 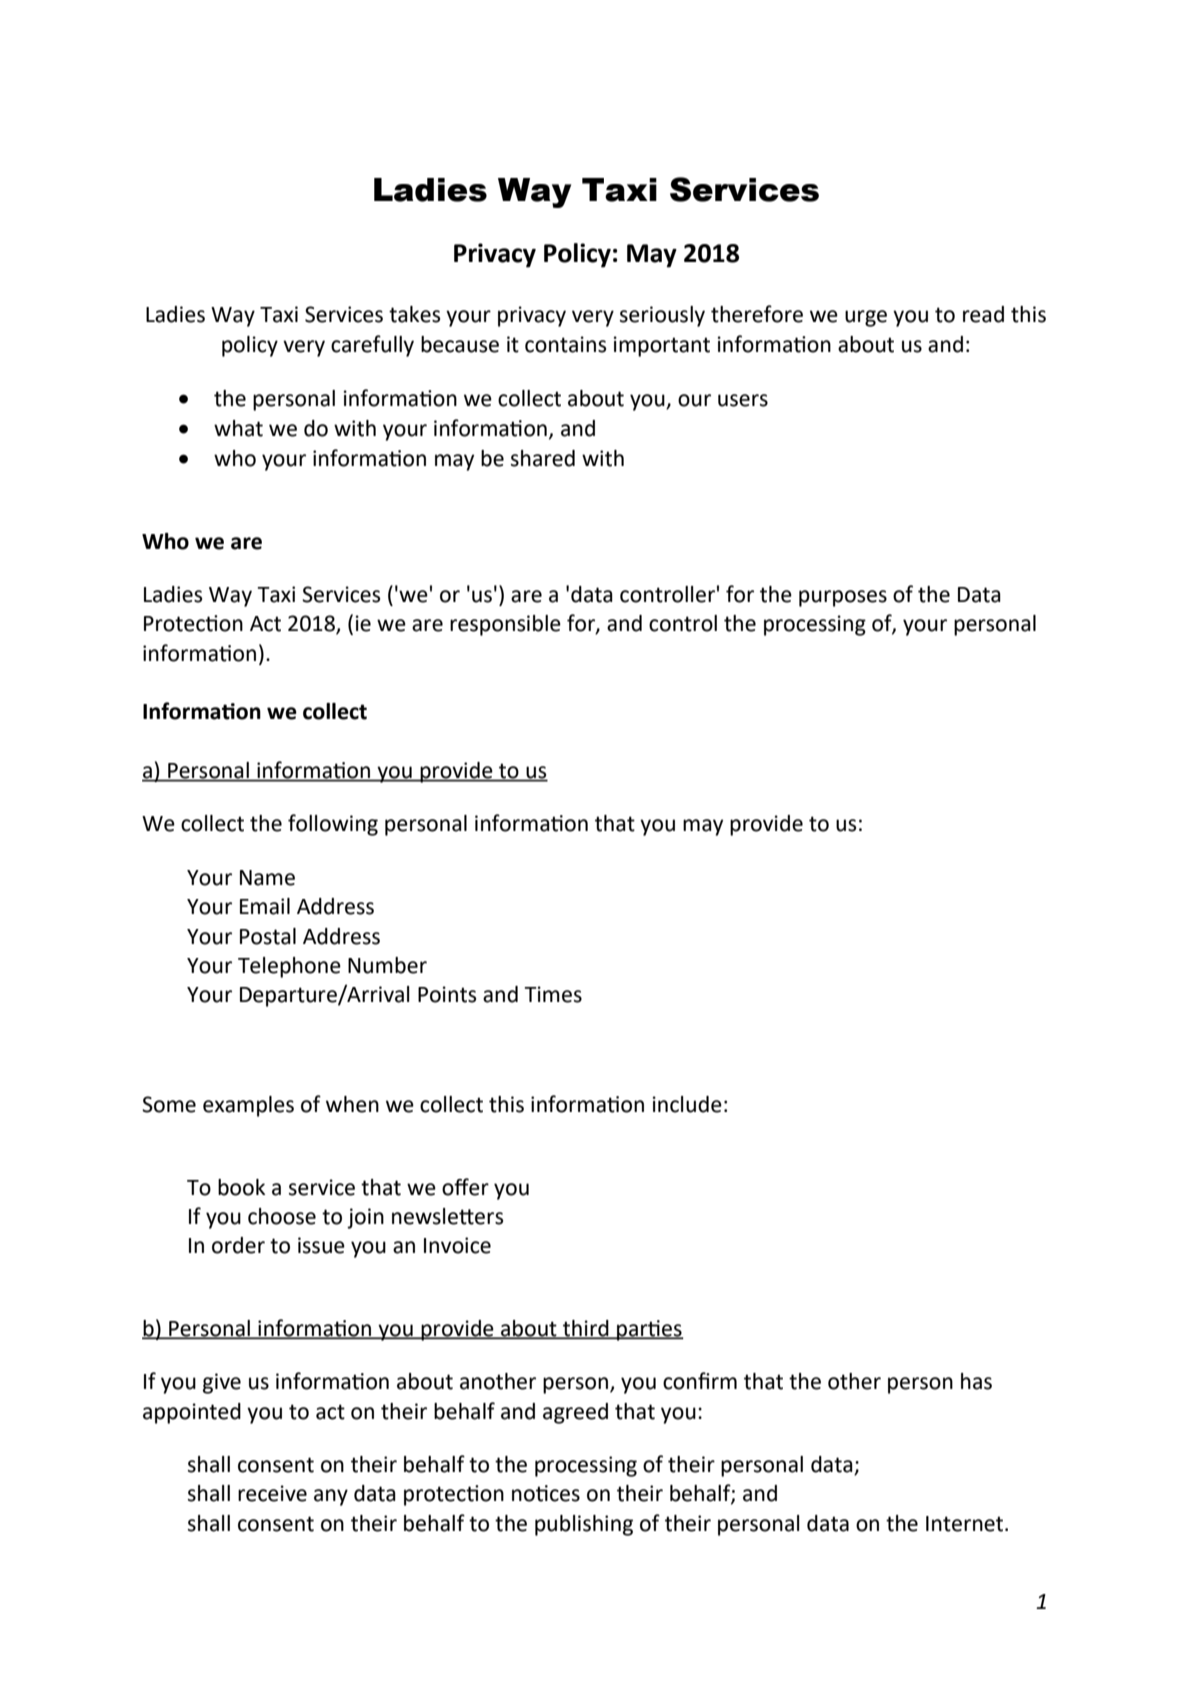 I want to click on urge, so click(x=866, y=318).
